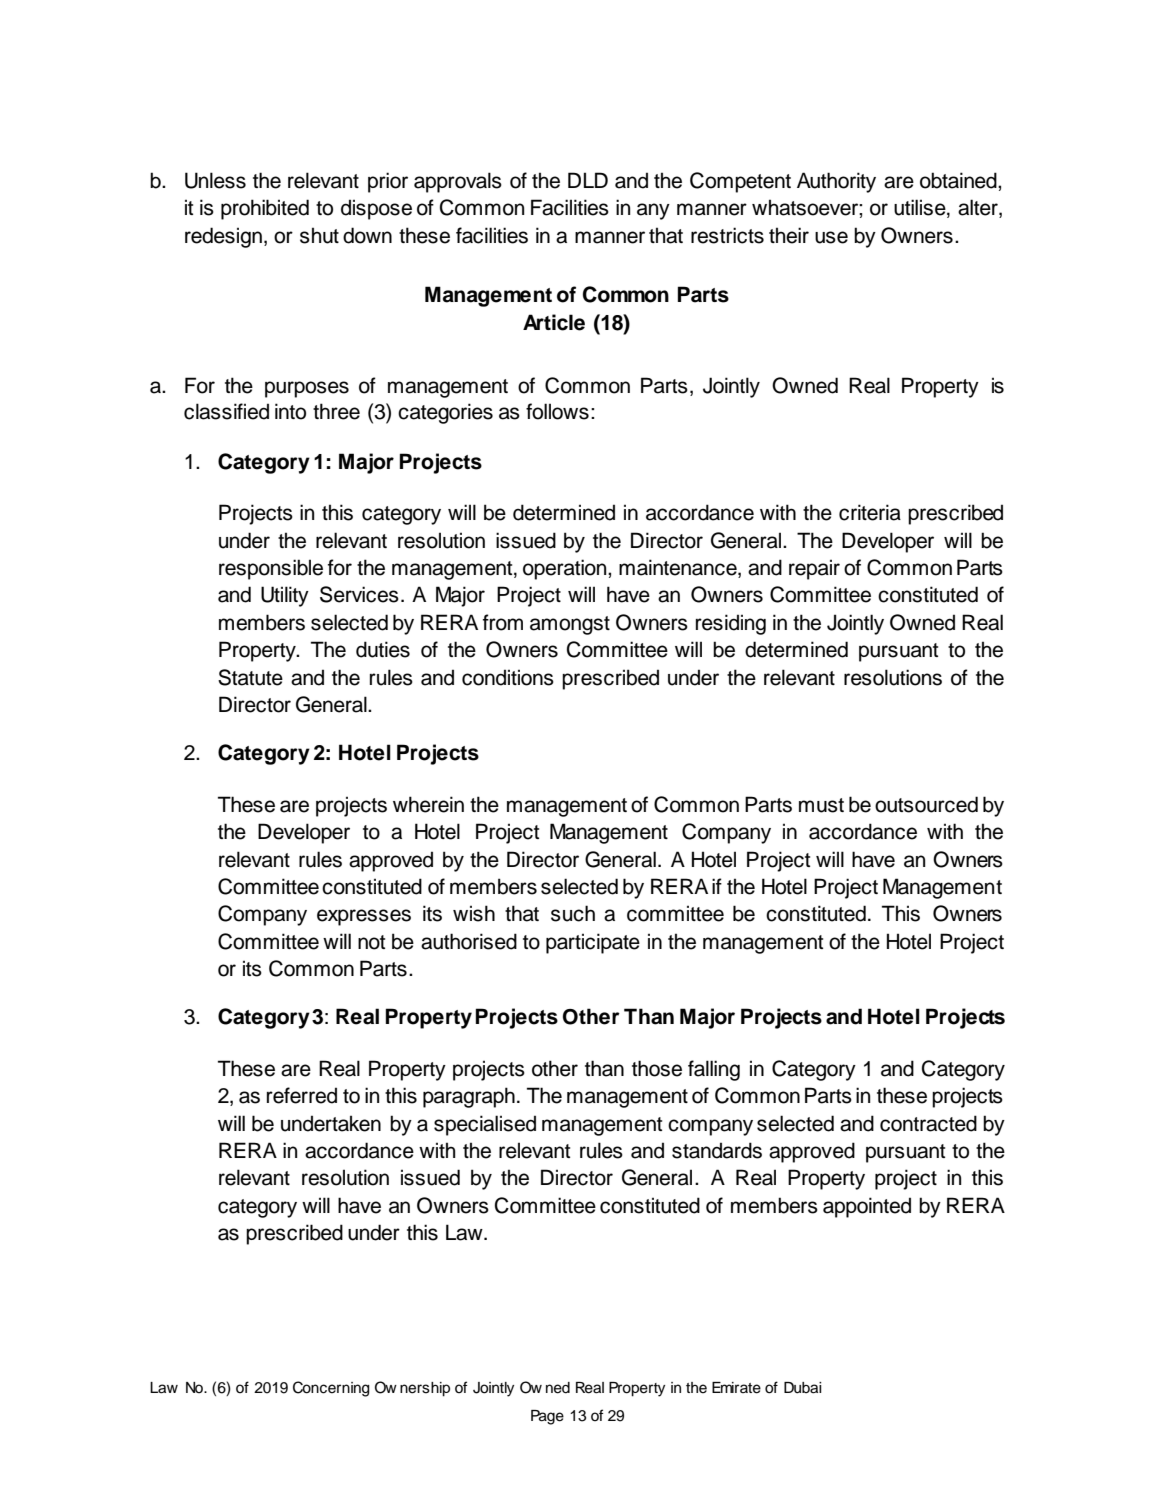 This document has height=1490, width=1152. What do you see at coordinates (331, 1389) in the document?
I see `Concerning` at bounding box center [331, 1389].
